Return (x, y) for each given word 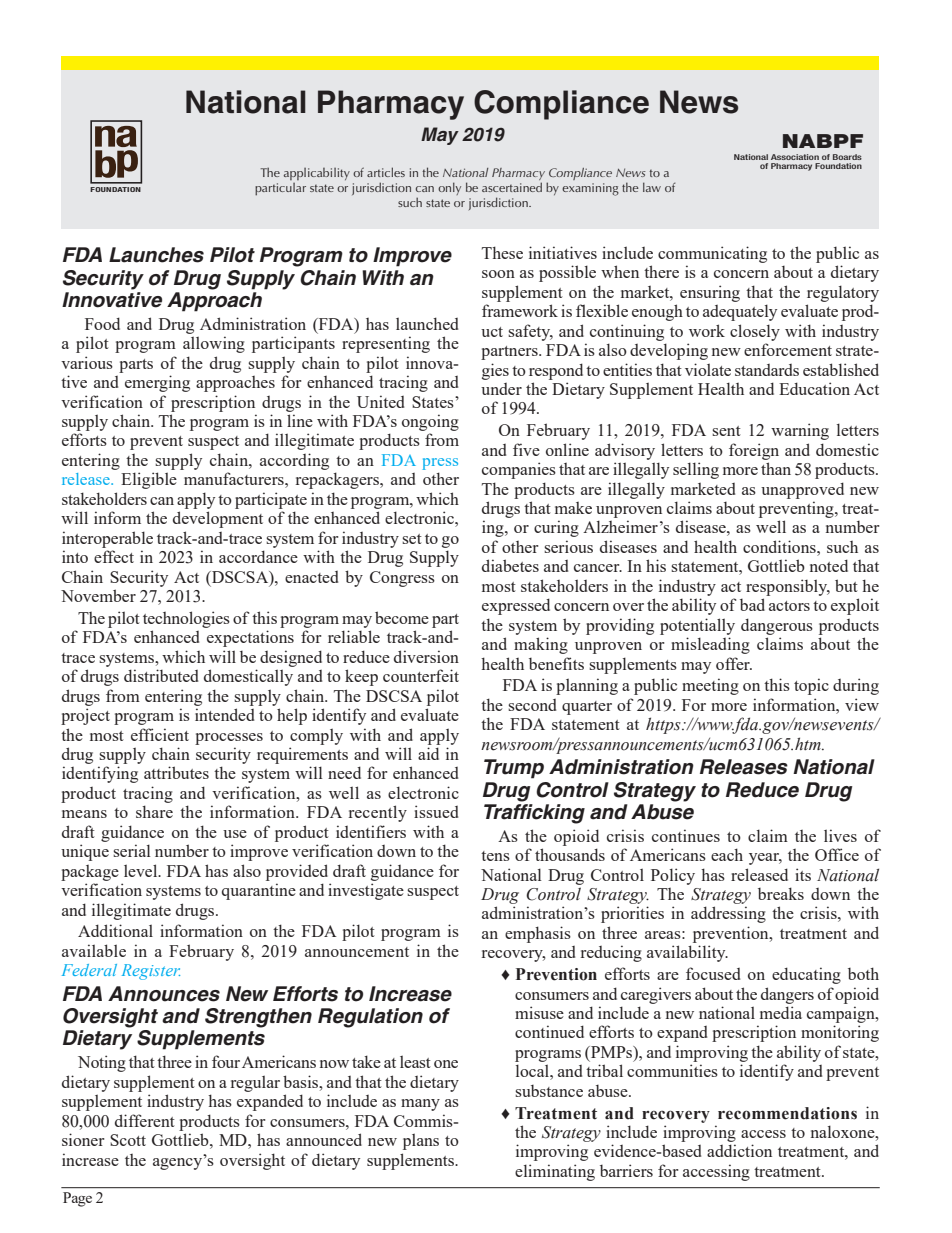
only (449, 188)
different (145, 1120)
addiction (739, 1150)
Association (795, 157)
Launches (156, 255)
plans (421, 1141)
